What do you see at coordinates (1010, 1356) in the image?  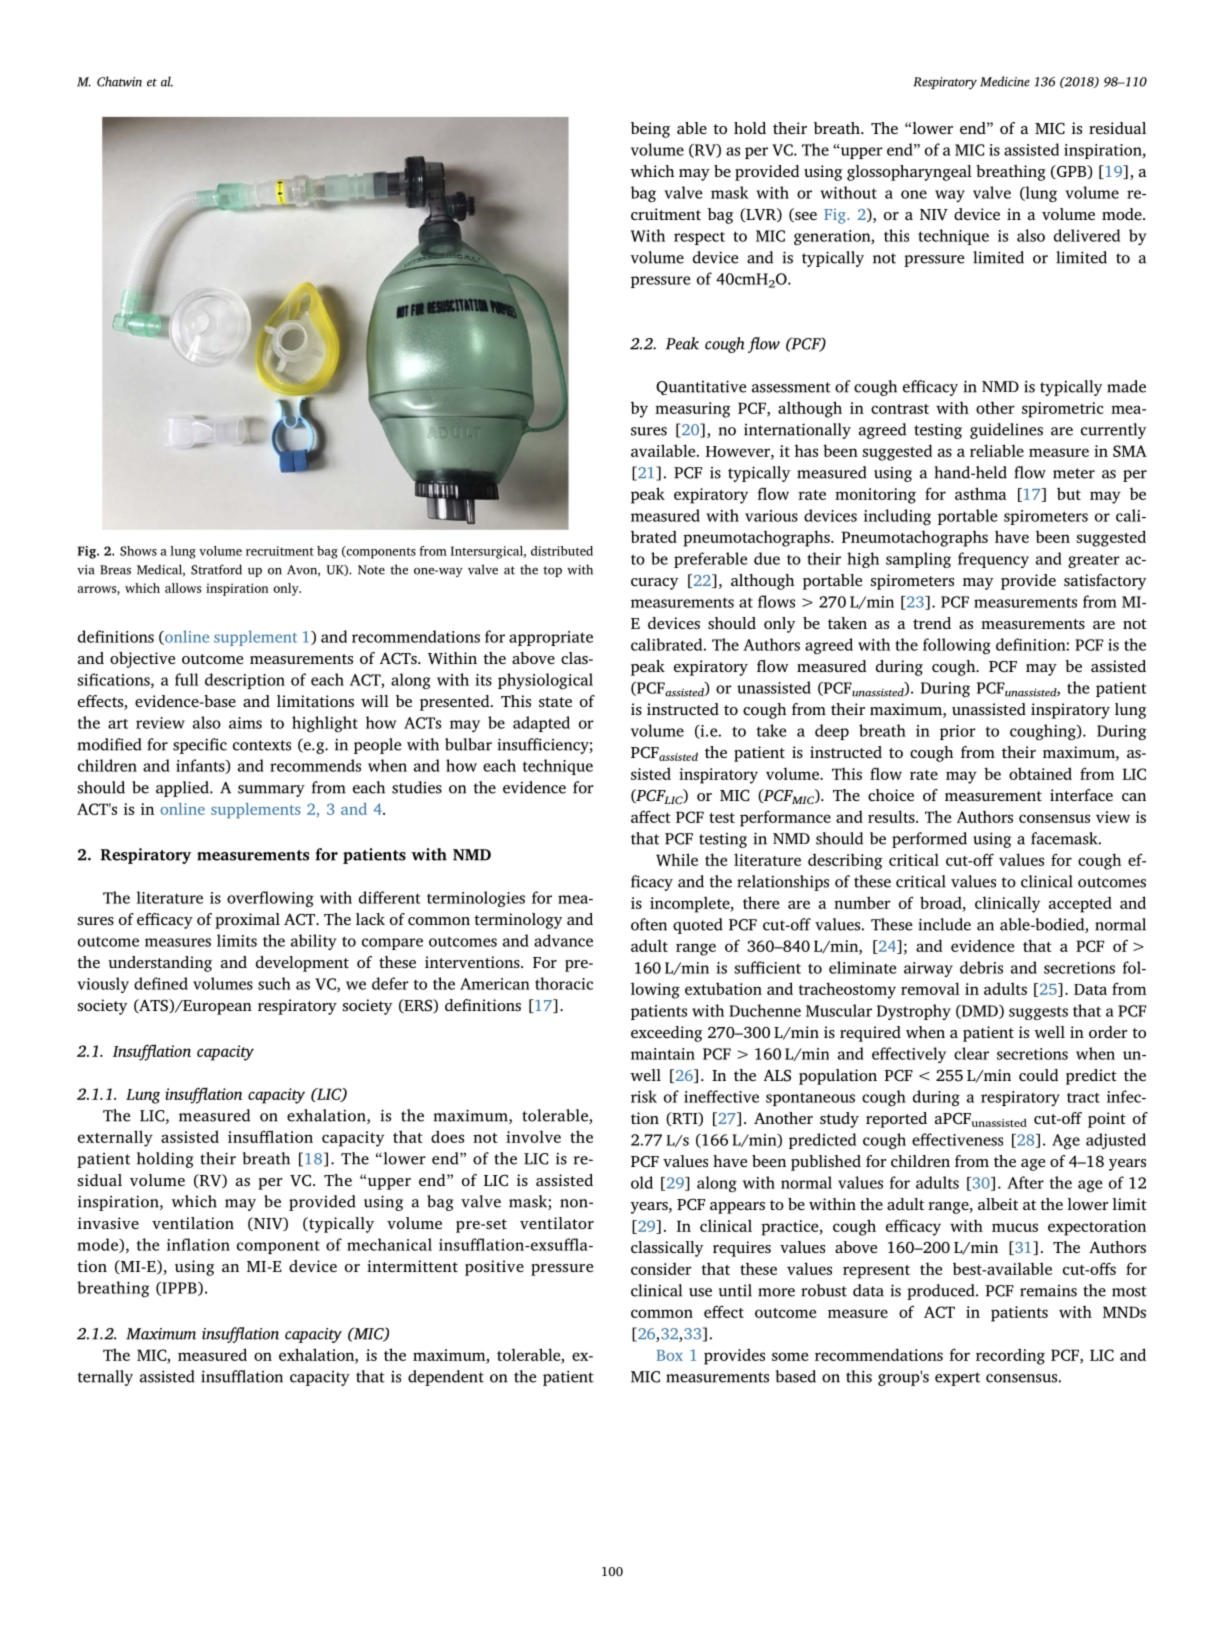 I see `recording` at bounding box center [1010, 1356].
